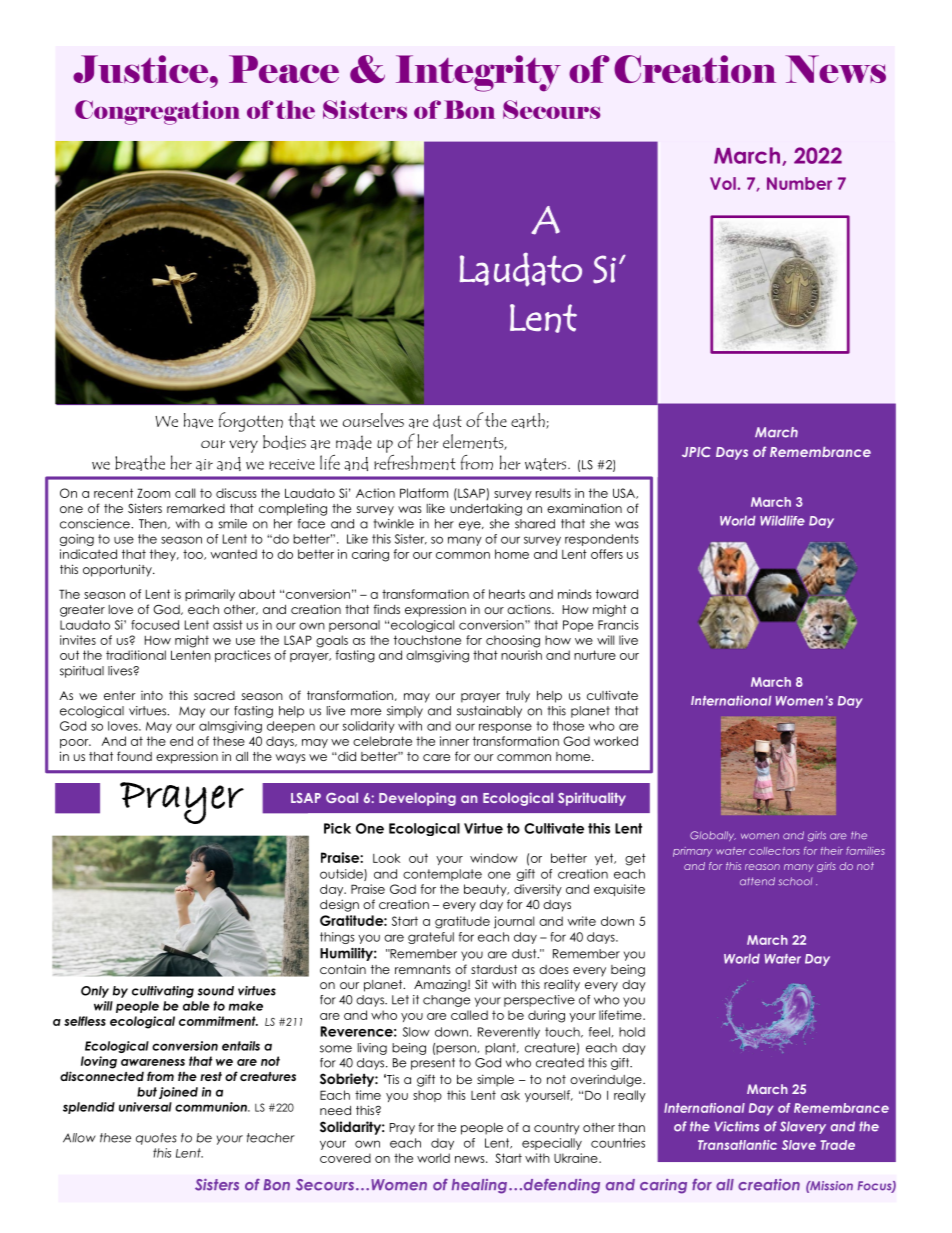 The image size is (952, 1233). I want to click on Globally, so click(713, 836).
